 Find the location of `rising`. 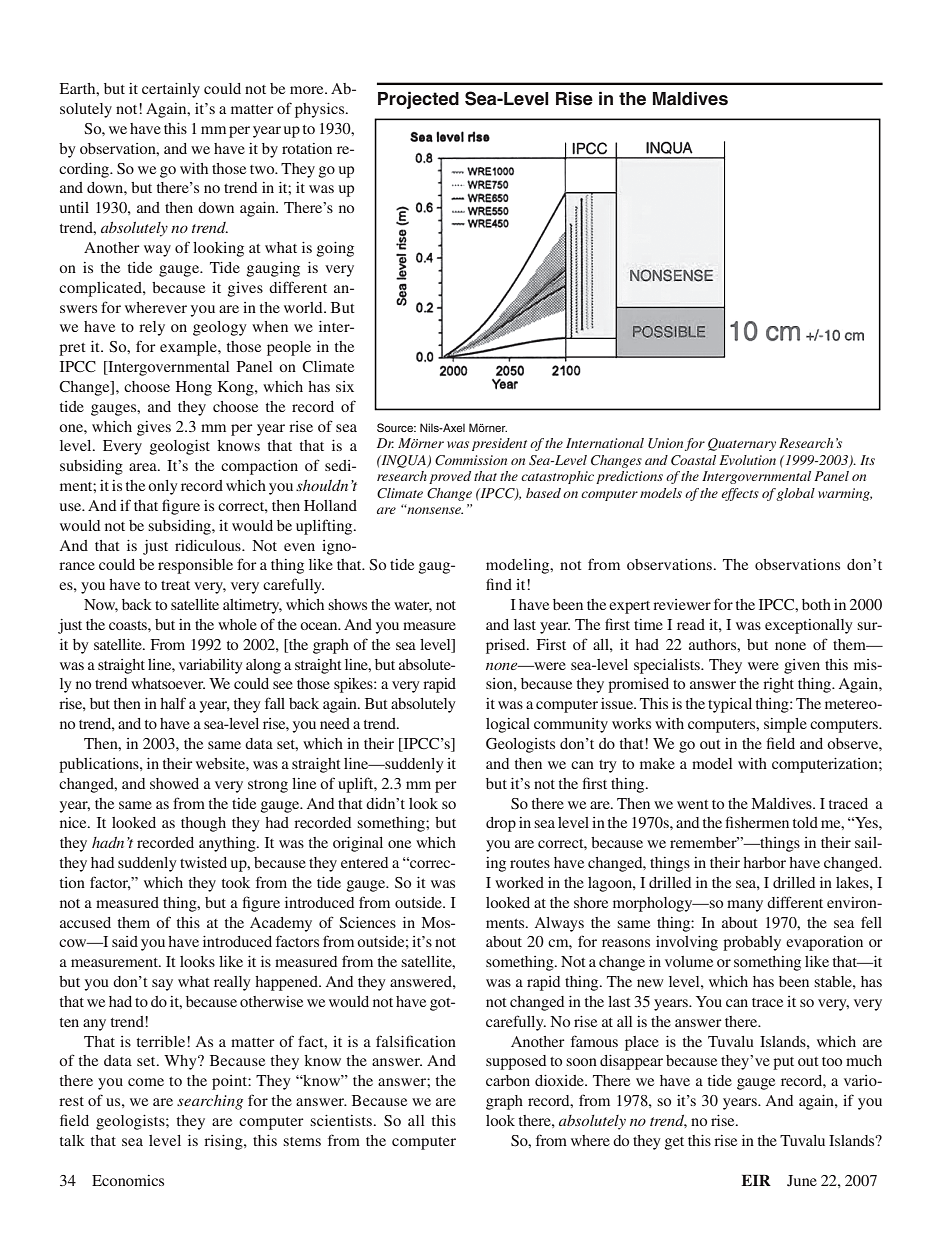

rising is located at coordinates (224, 1142).
